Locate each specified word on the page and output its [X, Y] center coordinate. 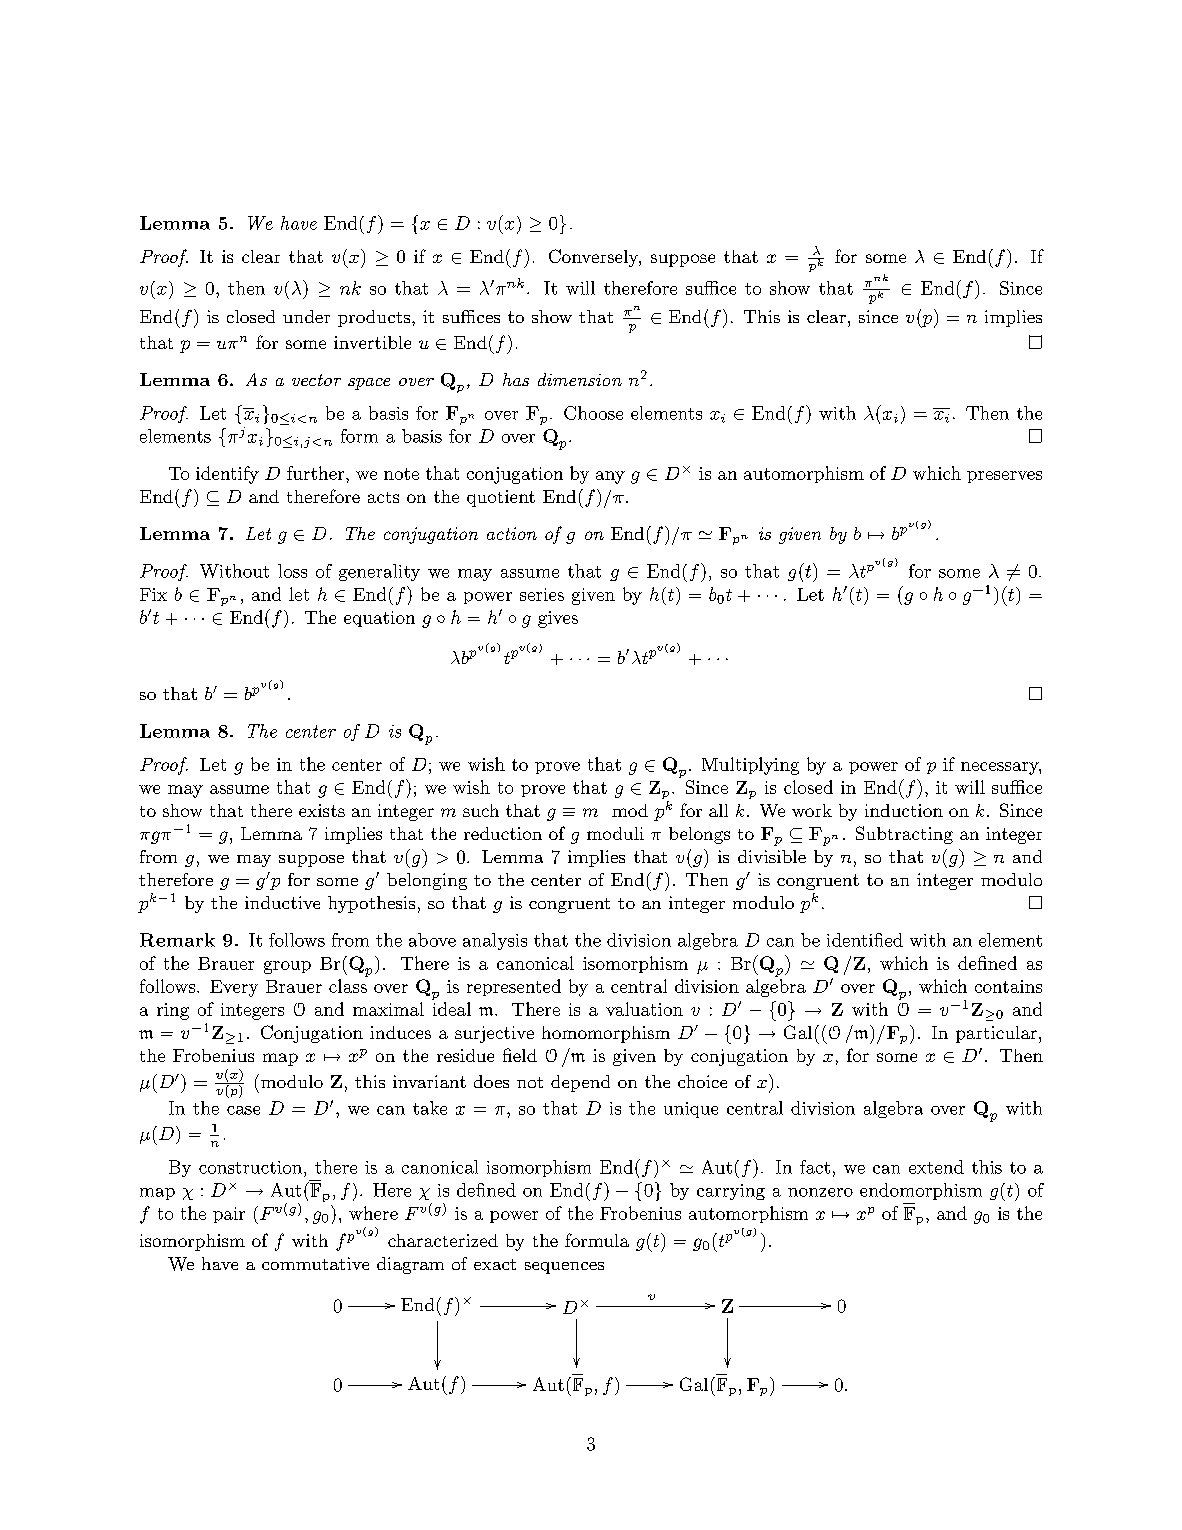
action [512, 533]
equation [379, 619]
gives [558, 619]
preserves [1004, 477]
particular [996, 1034]
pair [229, 1215]
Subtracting [904, 835]
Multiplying [750, 766]
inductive [282, 902]
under [306, 316]
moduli [615, 833]
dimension [580, 379]
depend [580, 1083]
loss [292, 571]
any [610, 477]
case [243, 1110]
